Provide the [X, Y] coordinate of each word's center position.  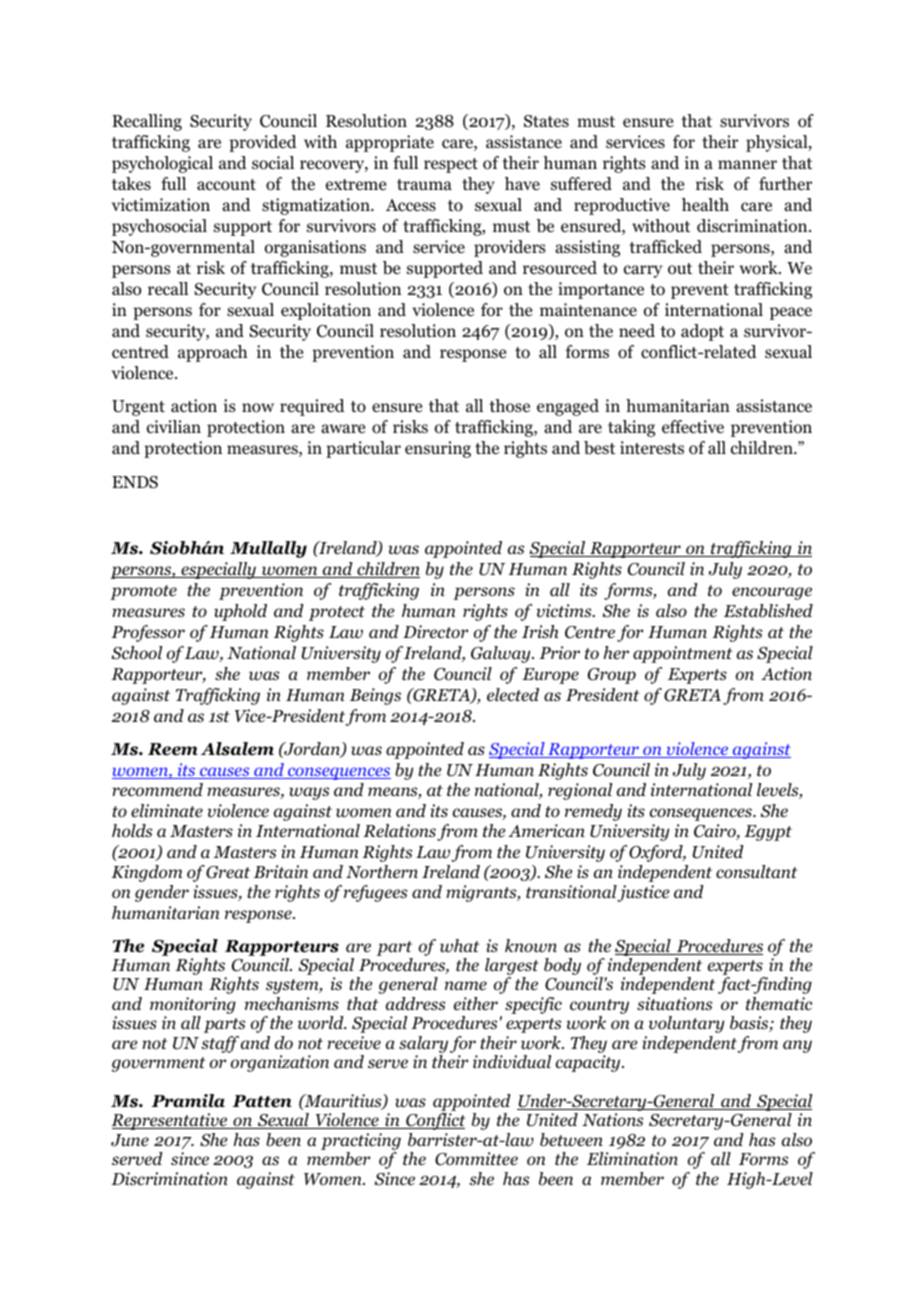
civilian [174, 427]
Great [228, 872]
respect [451, 165]
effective [693, 427]
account [226, 185]
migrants [482, 893]
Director [435, 632]
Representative [170, 1121]
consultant [757, 872]
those [509, 406]
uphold [240, 612]
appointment [683, 654]
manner [747, 164]
